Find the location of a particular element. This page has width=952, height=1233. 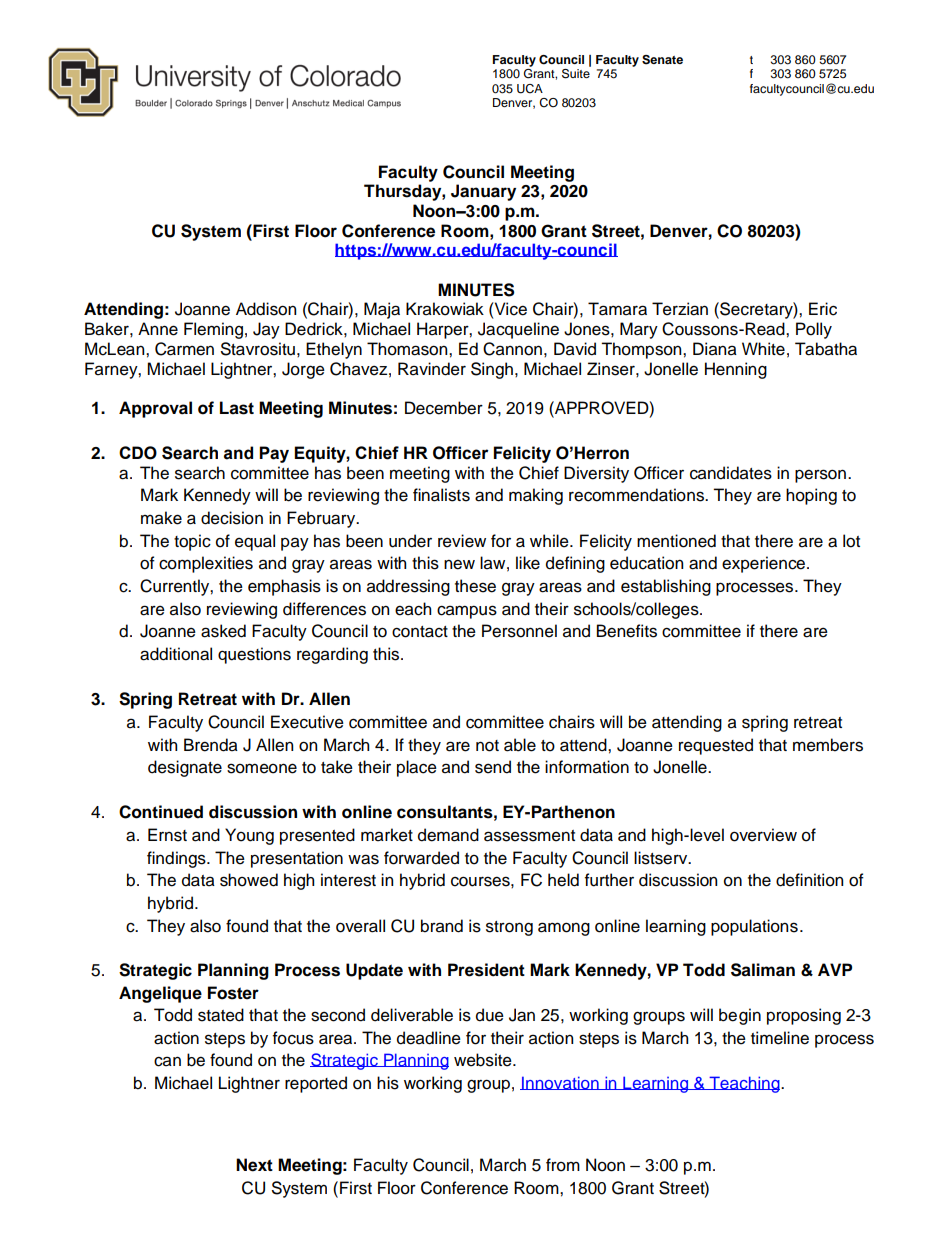

timeline is located at coordinates (780, 1038).
